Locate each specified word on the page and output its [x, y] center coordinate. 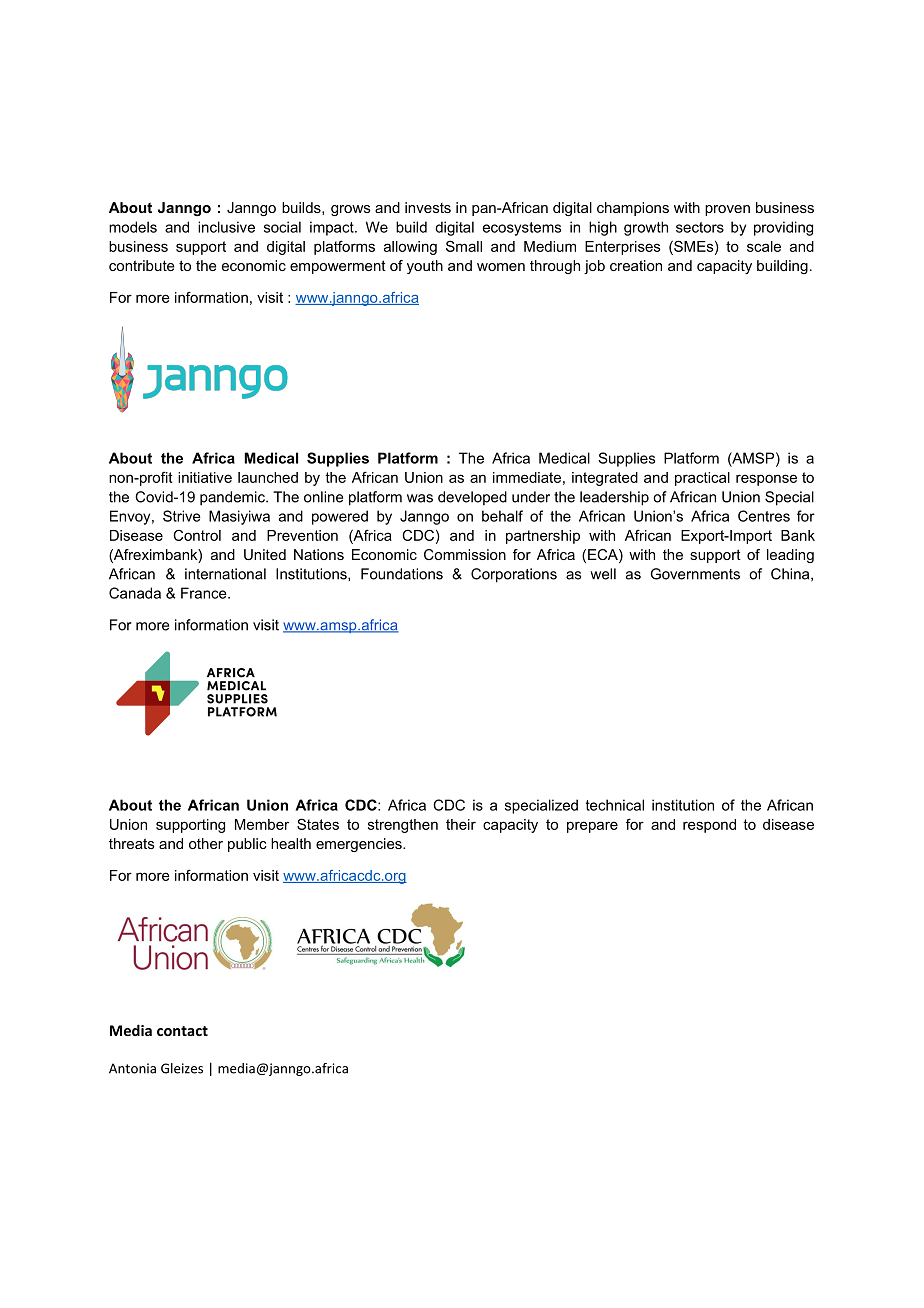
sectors [700, 227]
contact [182, 1031]
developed [472, 498]
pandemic [233, 498]
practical [702, 479]
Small [464, 246]
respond [709, 826]
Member [262, 824]
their [461, 824]
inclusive [226, 227]
